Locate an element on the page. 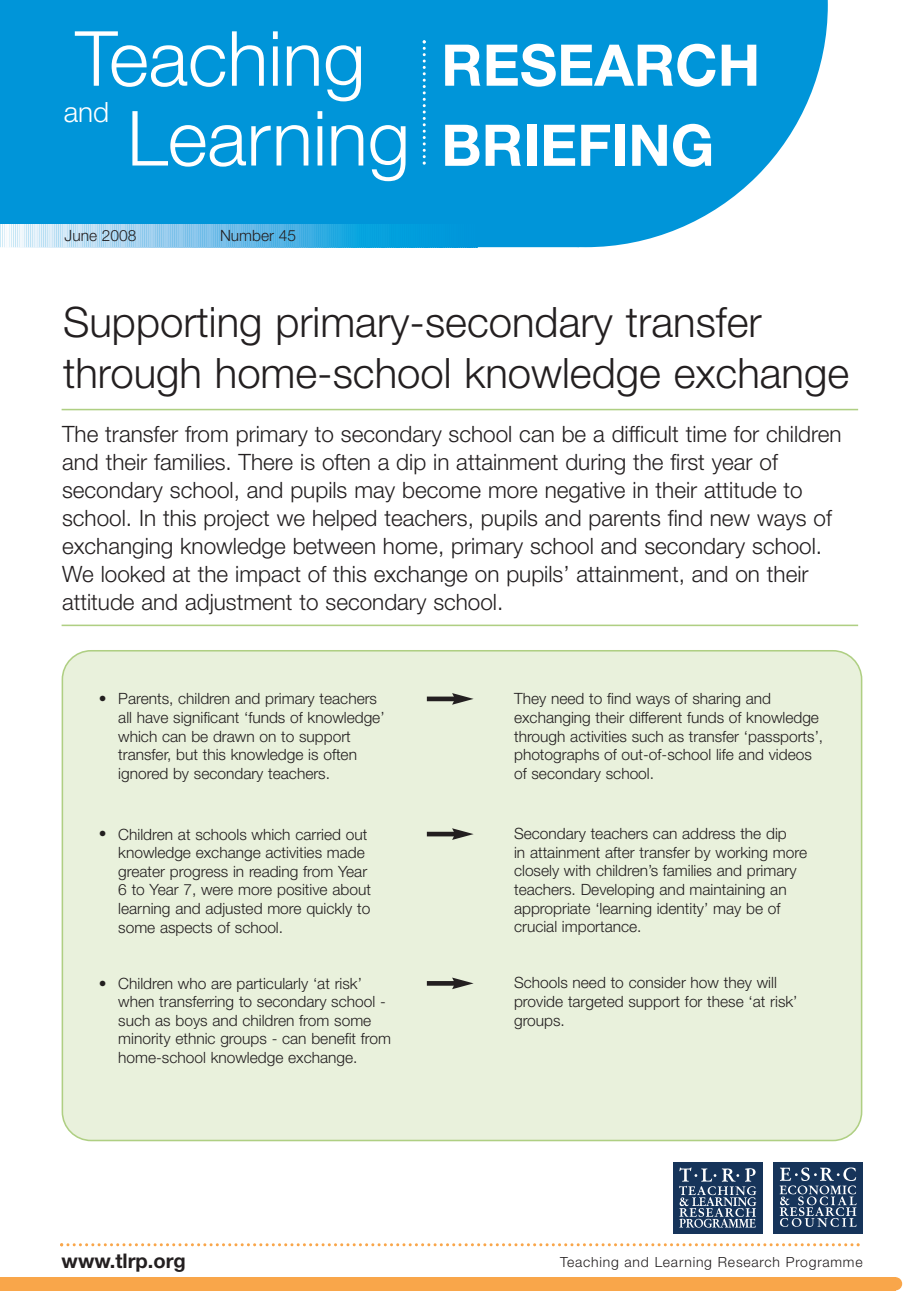  Number is located at coordinates (247, 235).
